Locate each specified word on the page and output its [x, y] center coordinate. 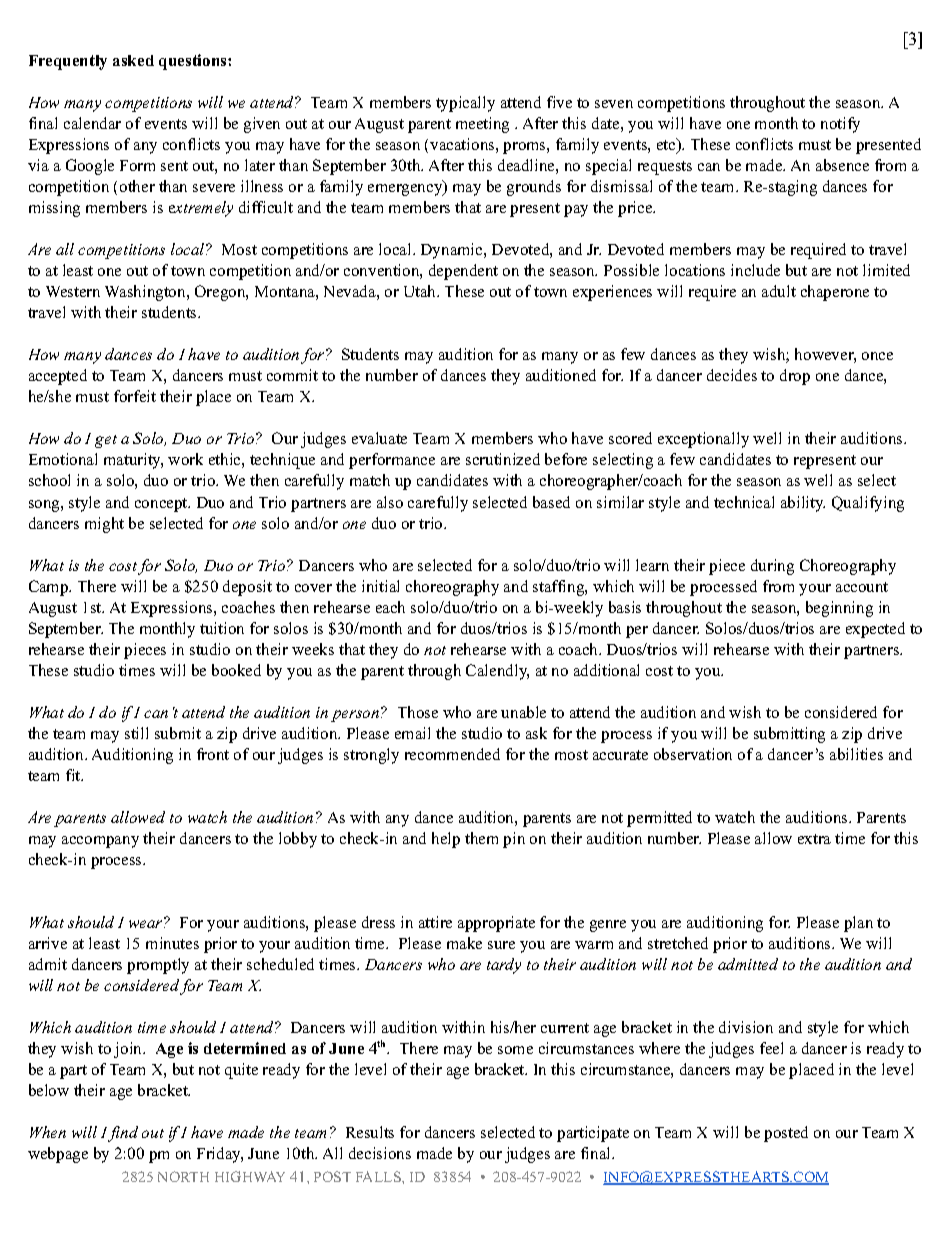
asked [133, 60]
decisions [380, 1153]
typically [465, 104]
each [390, 607]
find [123, 1134]
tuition [222, 628]
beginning [839, 609]
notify [840, 125]
